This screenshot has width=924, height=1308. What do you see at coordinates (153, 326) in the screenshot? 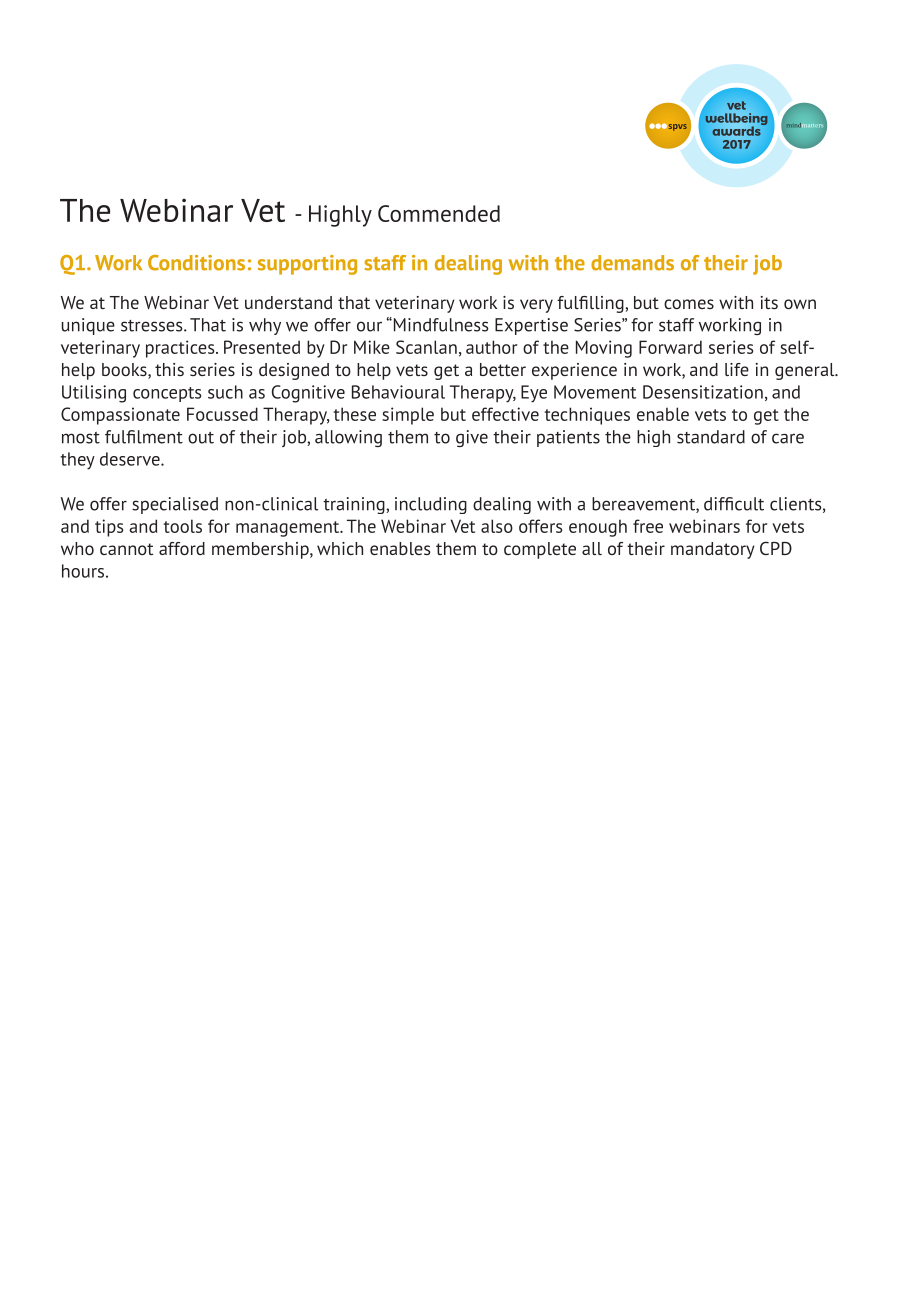
I see `stresses` at bounding box center [153, 326].
